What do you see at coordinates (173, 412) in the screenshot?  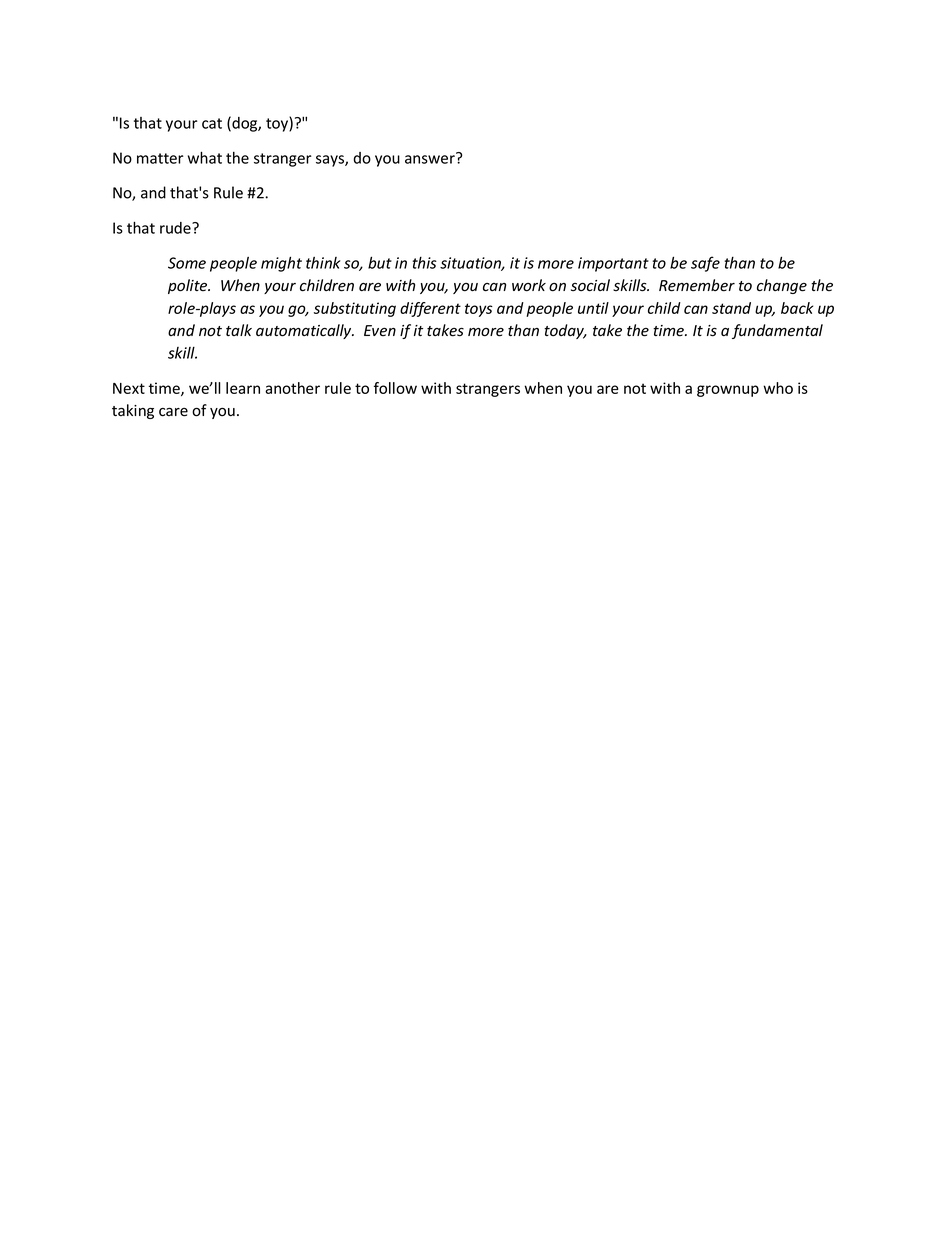 I see `care` at bounding box center [173, 412].
